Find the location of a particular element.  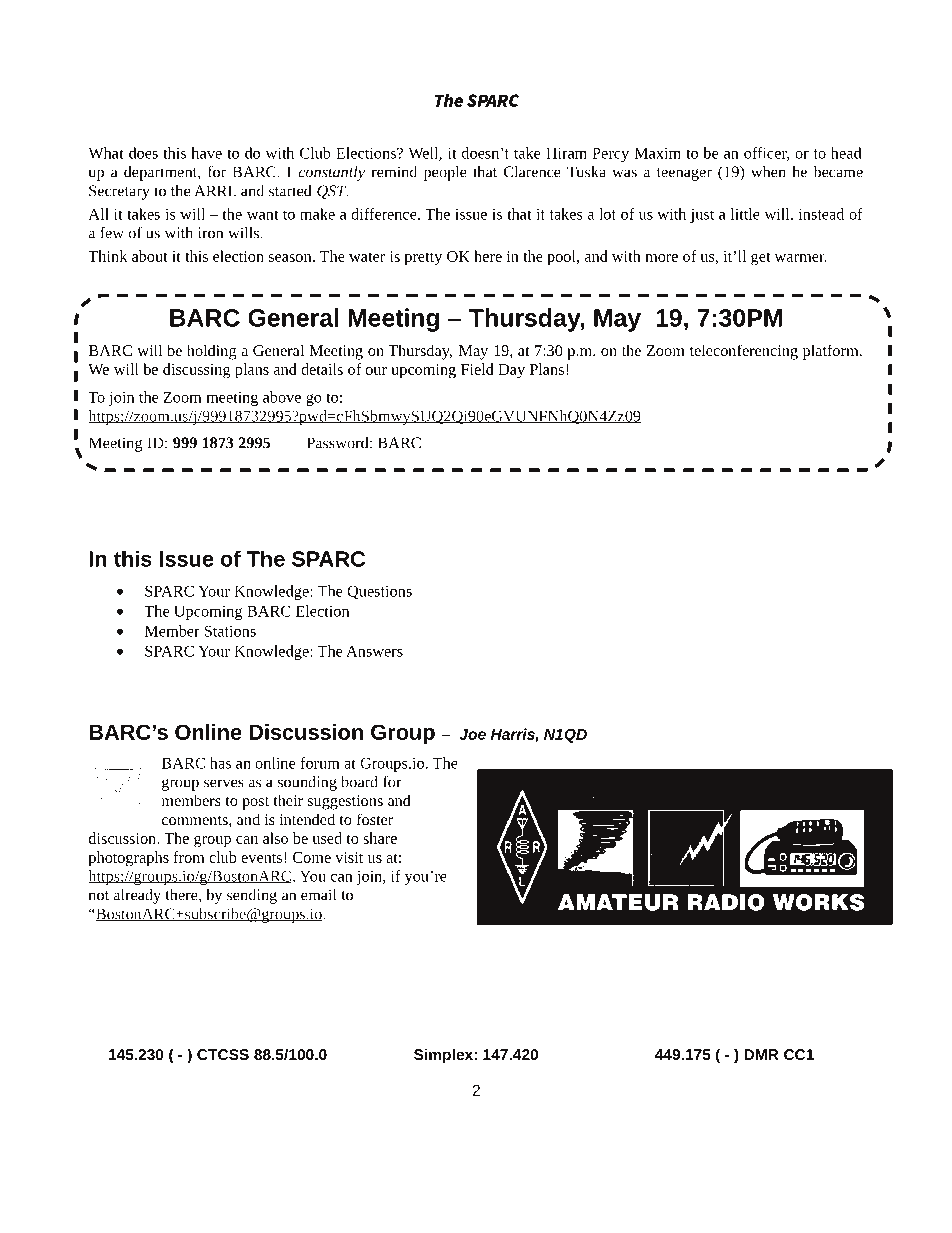

people is located at coordinates (445, 173).
